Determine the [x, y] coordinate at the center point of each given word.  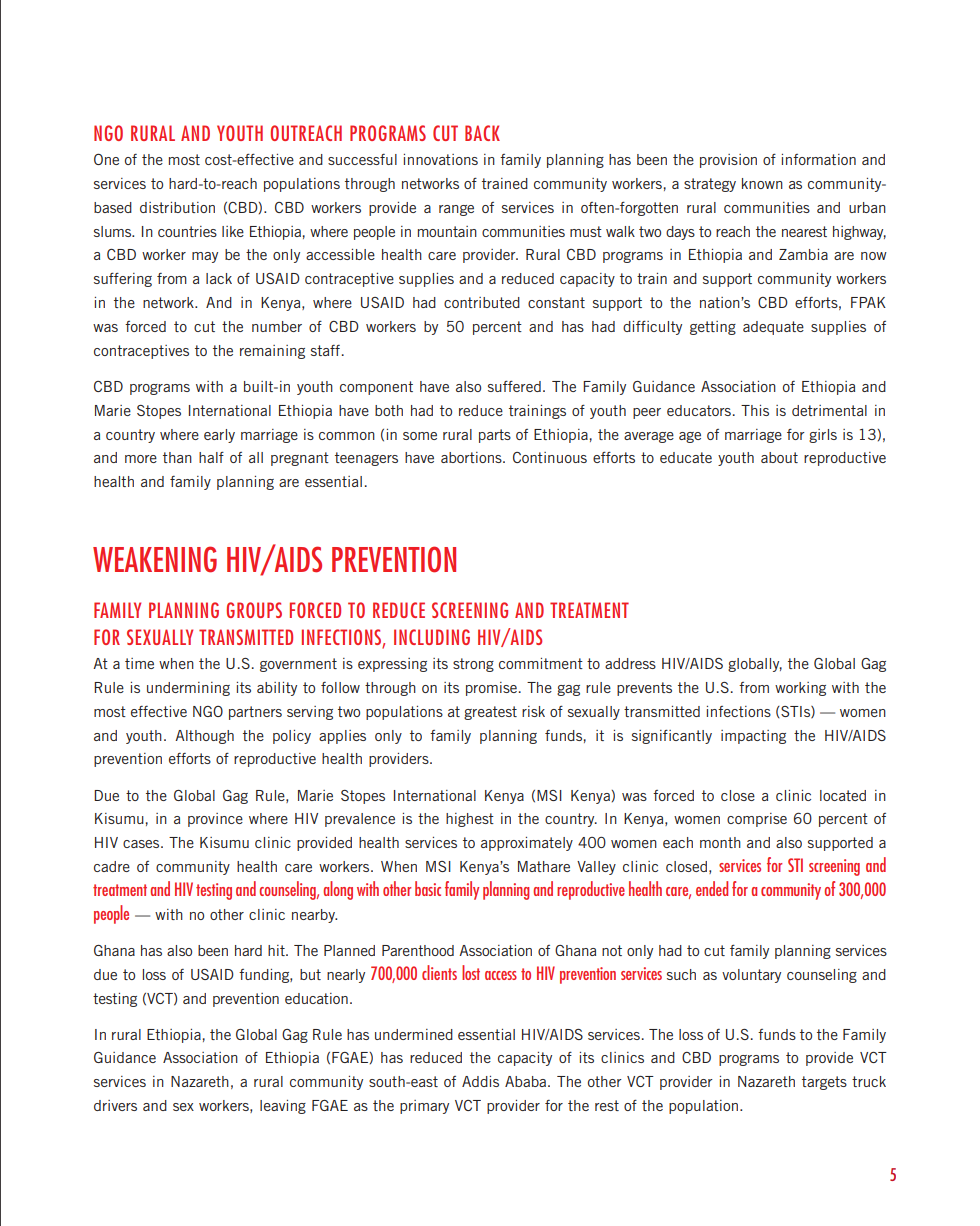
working [800, 689]
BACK [482, 133]
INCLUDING [432, 637]
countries [187, 231]
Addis [480, 1081]
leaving [283, 1107]
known [762, 183]
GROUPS [254, 610]
